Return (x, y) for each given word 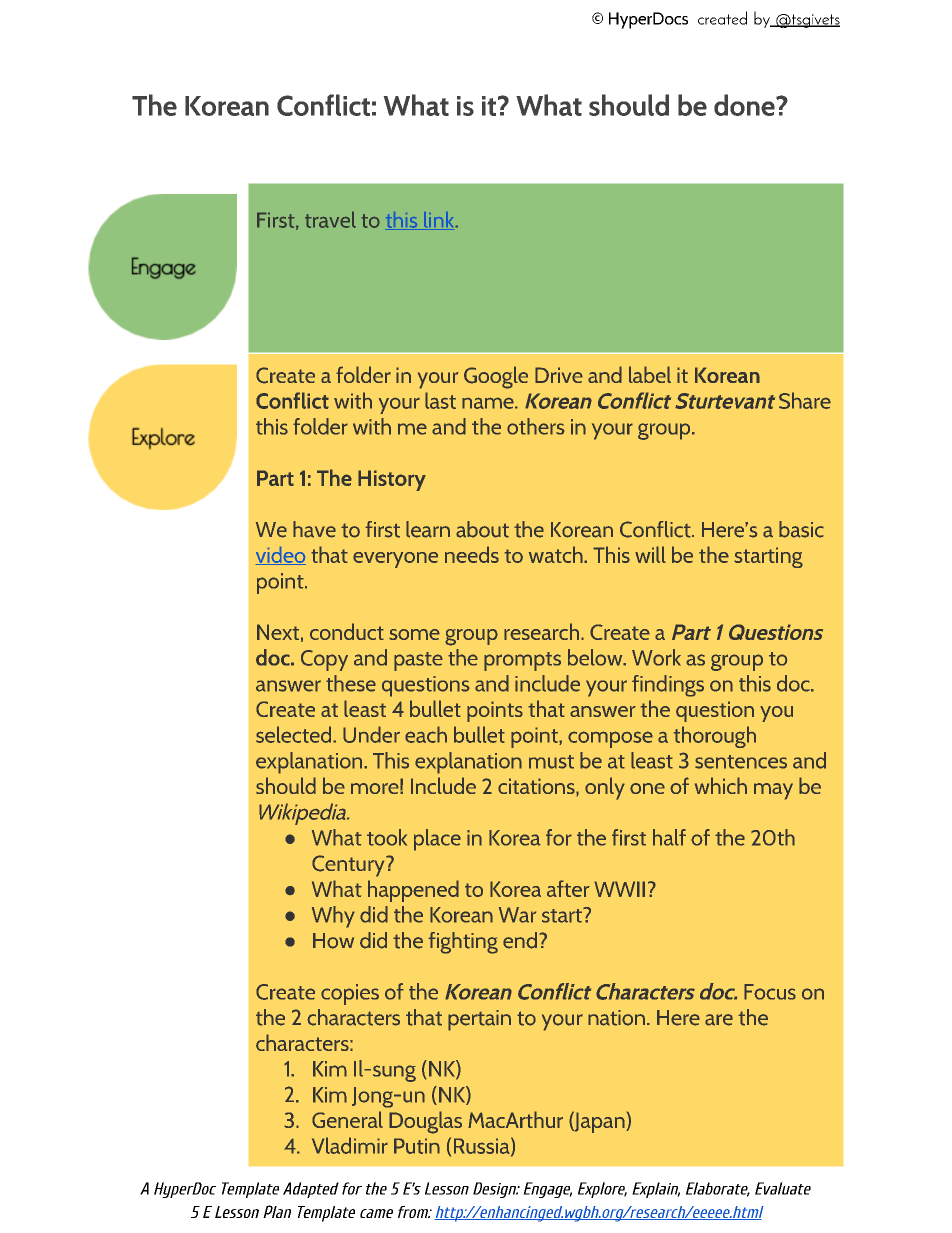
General (347, 1119)
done (745, 105)
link (439, 221)
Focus (770, 992)
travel (330, 219)
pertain (479, 1020)
